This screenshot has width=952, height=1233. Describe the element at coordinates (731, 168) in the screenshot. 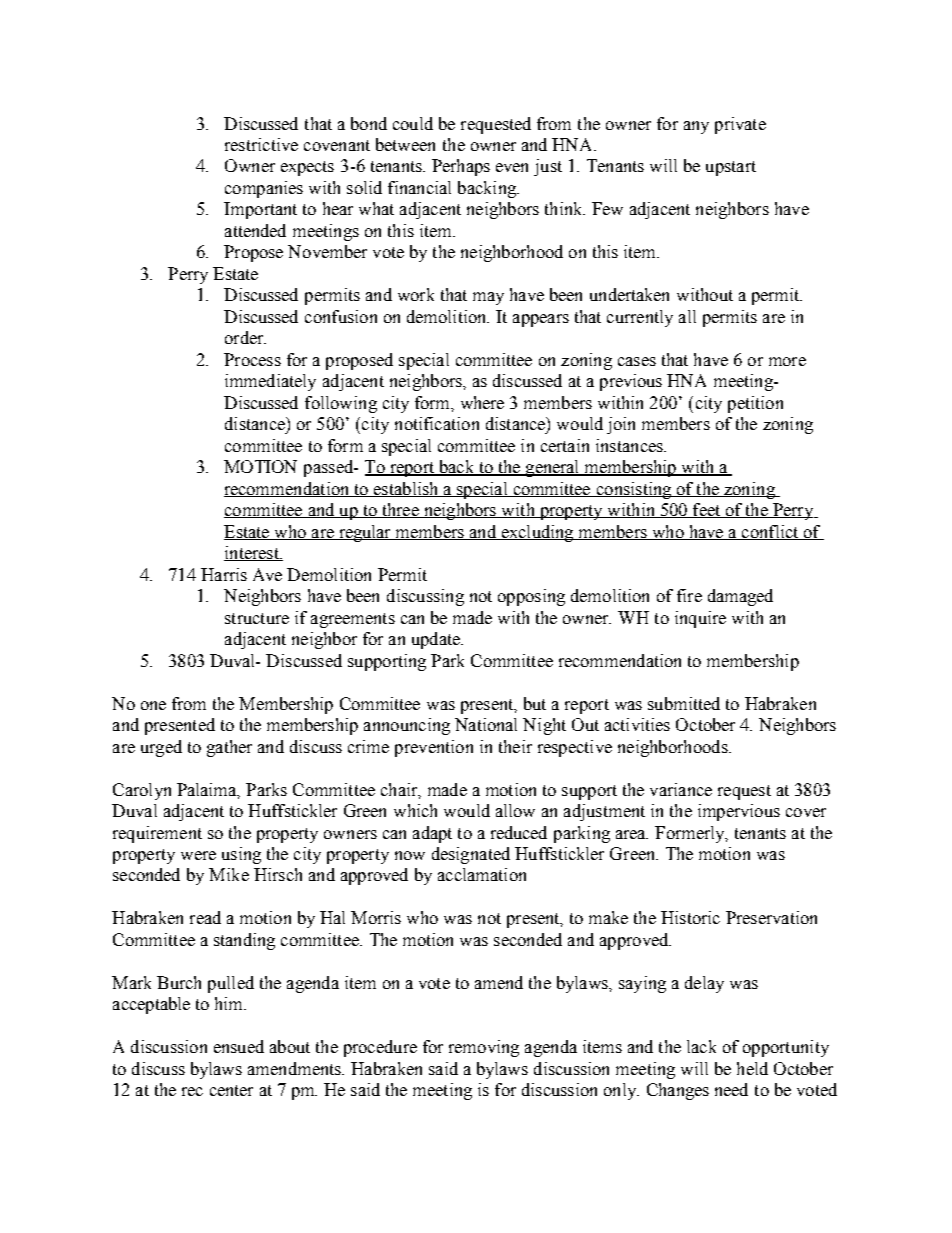

I see `upstart` at that location.
